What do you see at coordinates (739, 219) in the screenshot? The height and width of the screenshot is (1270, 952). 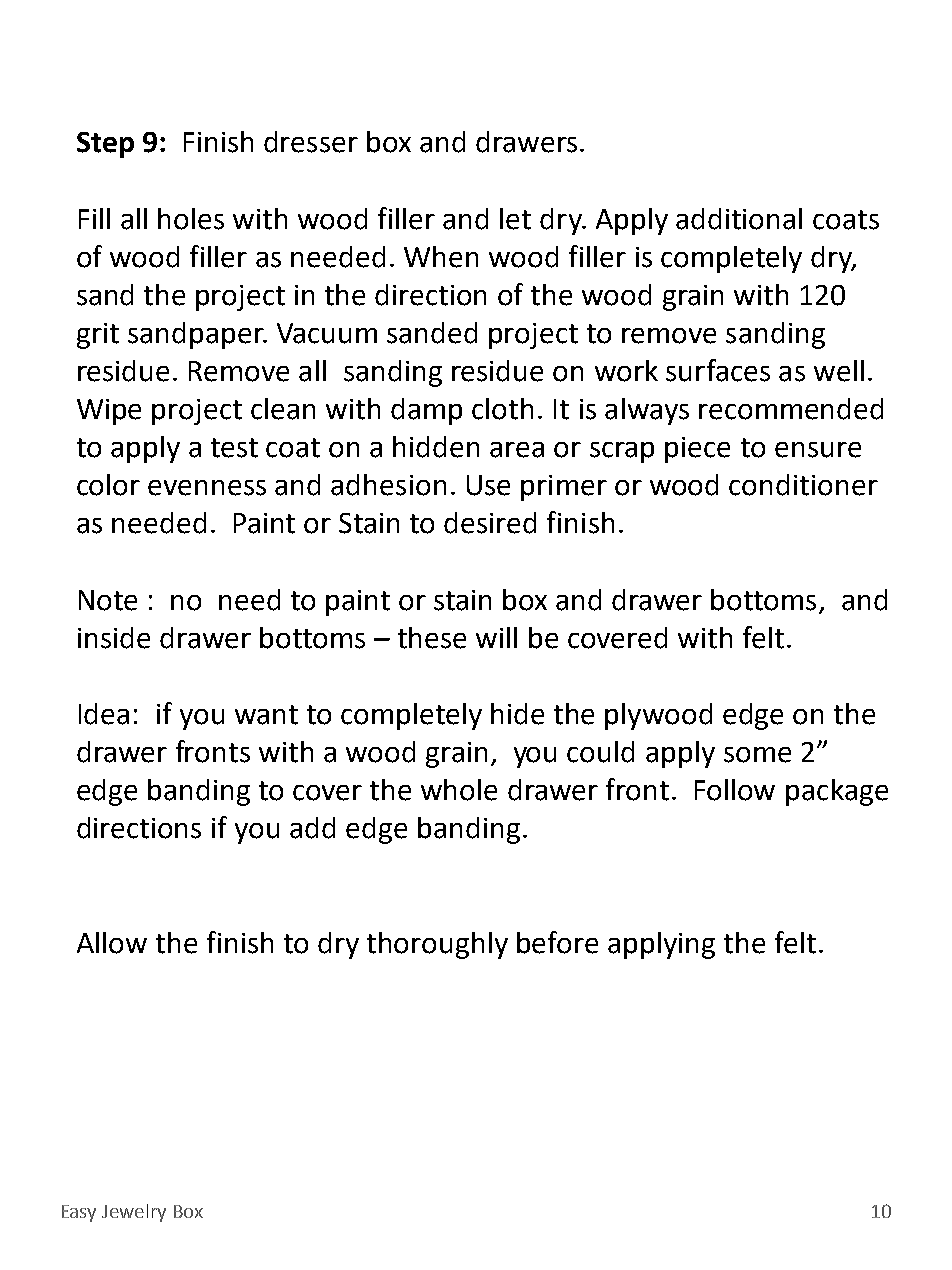 I see `additional` at bounding box center [739, 219].
